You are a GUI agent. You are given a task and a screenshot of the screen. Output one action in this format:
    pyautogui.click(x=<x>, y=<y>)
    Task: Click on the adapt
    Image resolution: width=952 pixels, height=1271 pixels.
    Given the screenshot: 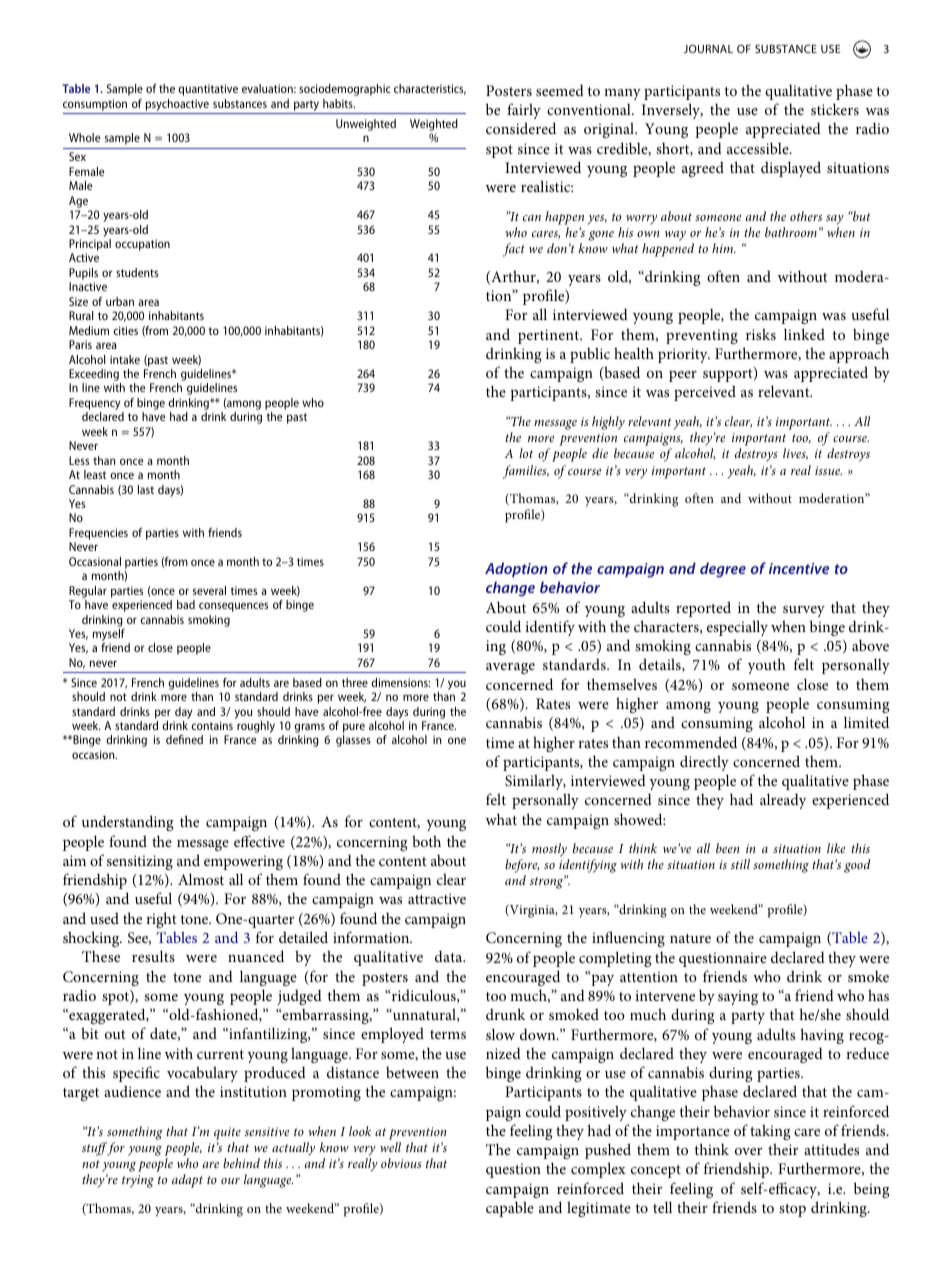 What is the action you would take?
    pyautogui.click(x=187, y=1181)
